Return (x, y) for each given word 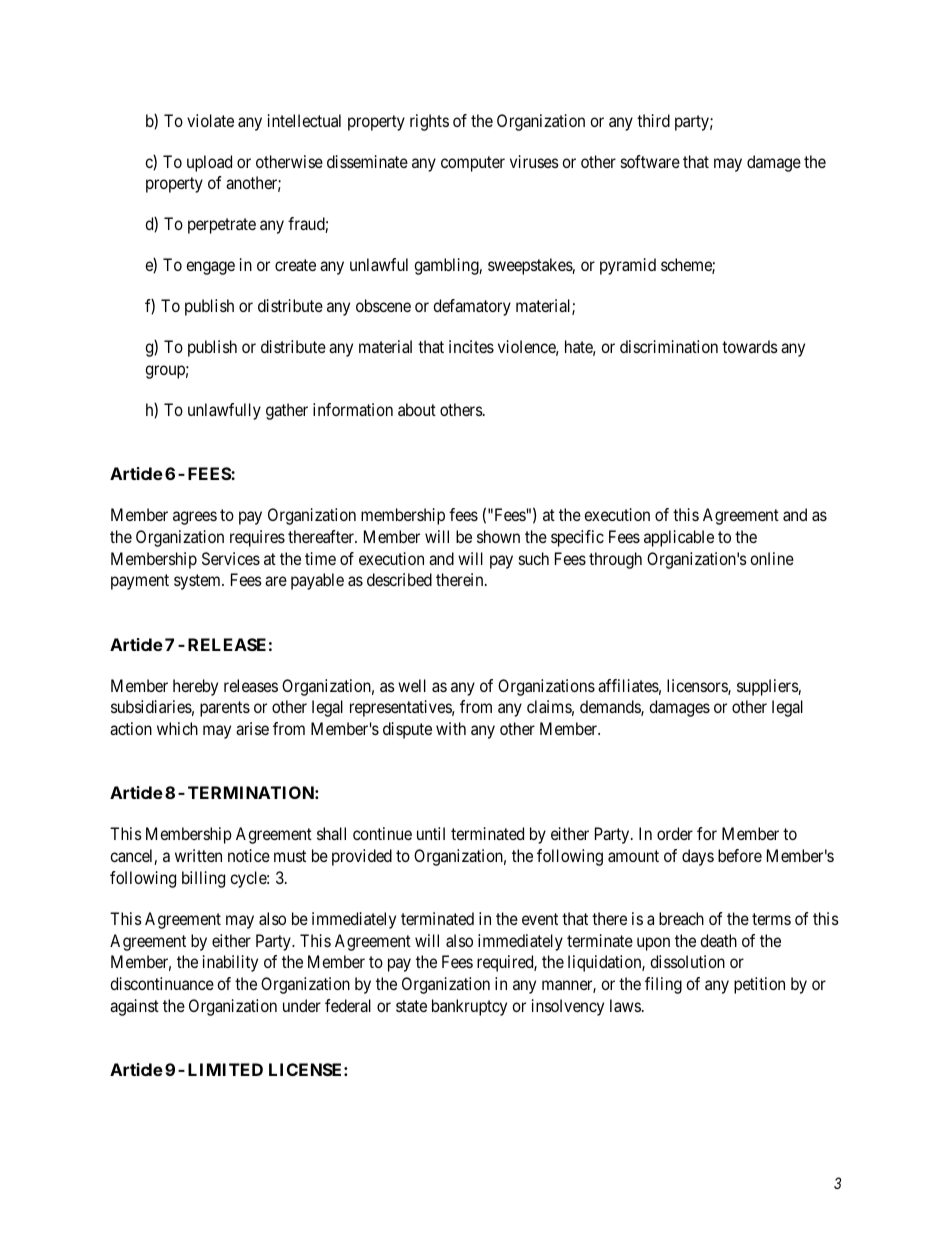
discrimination (669, 346)
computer (473, 164)
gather (287, 411)
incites (471, 346)
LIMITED (225, 1069)
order (675, 833)
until (431, 833)
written (198, 855)
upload (209, 163)
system (198, 582)
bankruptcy (469, 1007)
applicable (679, 538)
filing (663, 985)
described (399, 579)
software (650, 161)
